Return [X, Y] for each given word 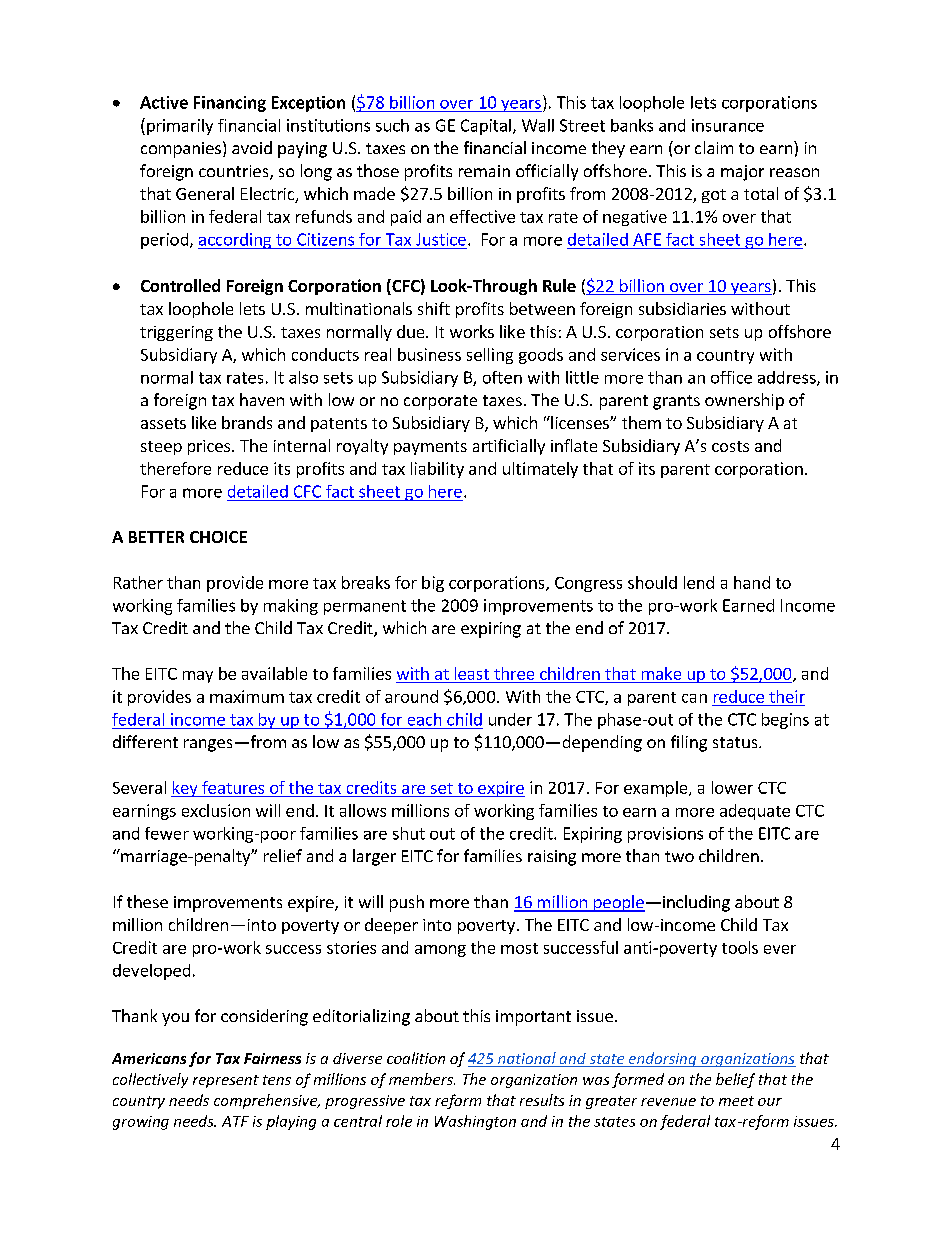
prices [210, 447]
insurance [728, 125]
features [233, 787]
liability [437, 470]
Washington [475, 1122]
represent [226, 1081]
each [424, 719]
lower [732, 787]
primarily [180, 127]
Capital [486, 127]
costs [730, 446]
